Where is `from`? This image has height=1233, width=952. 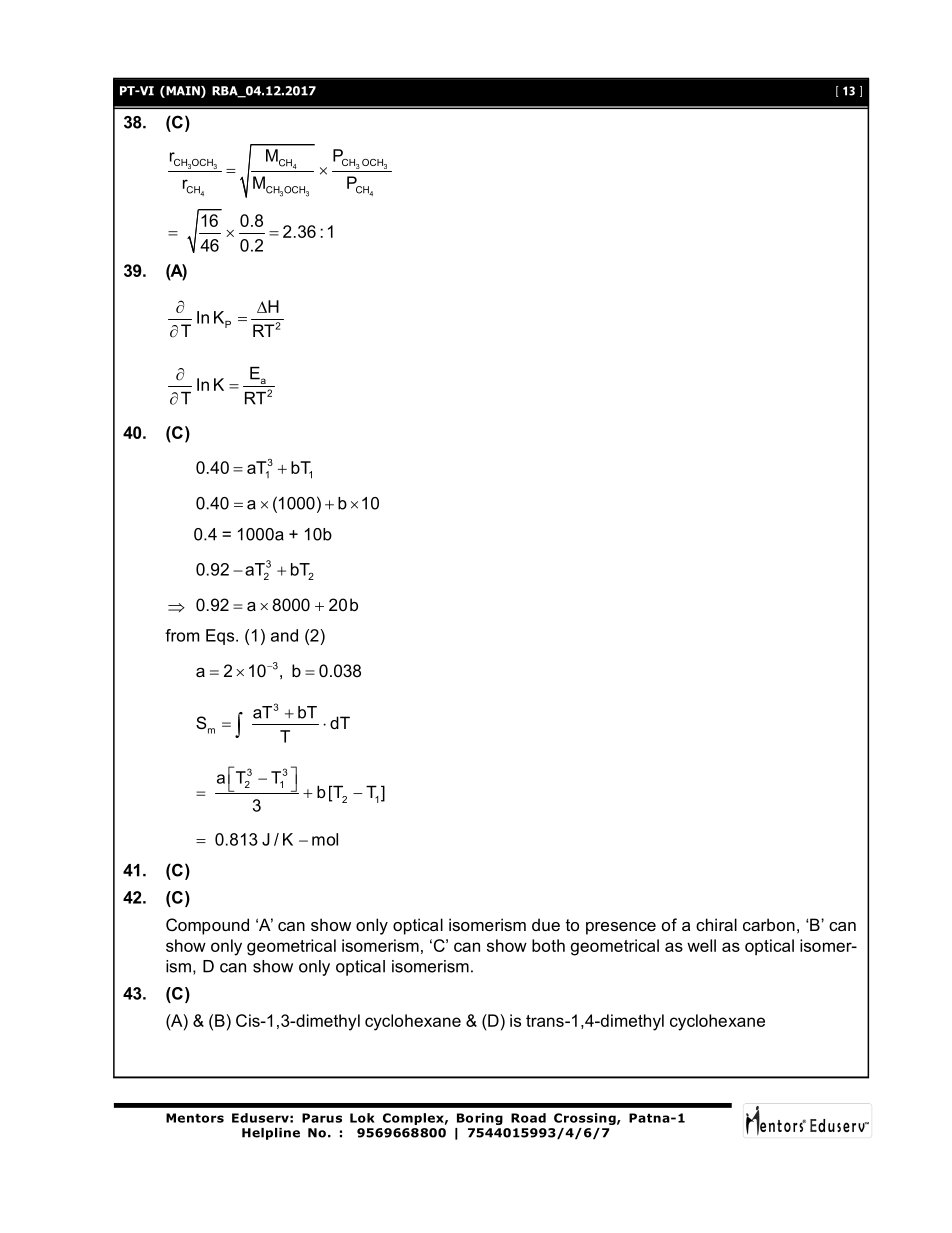
from is located at coordinates (182, 635).
